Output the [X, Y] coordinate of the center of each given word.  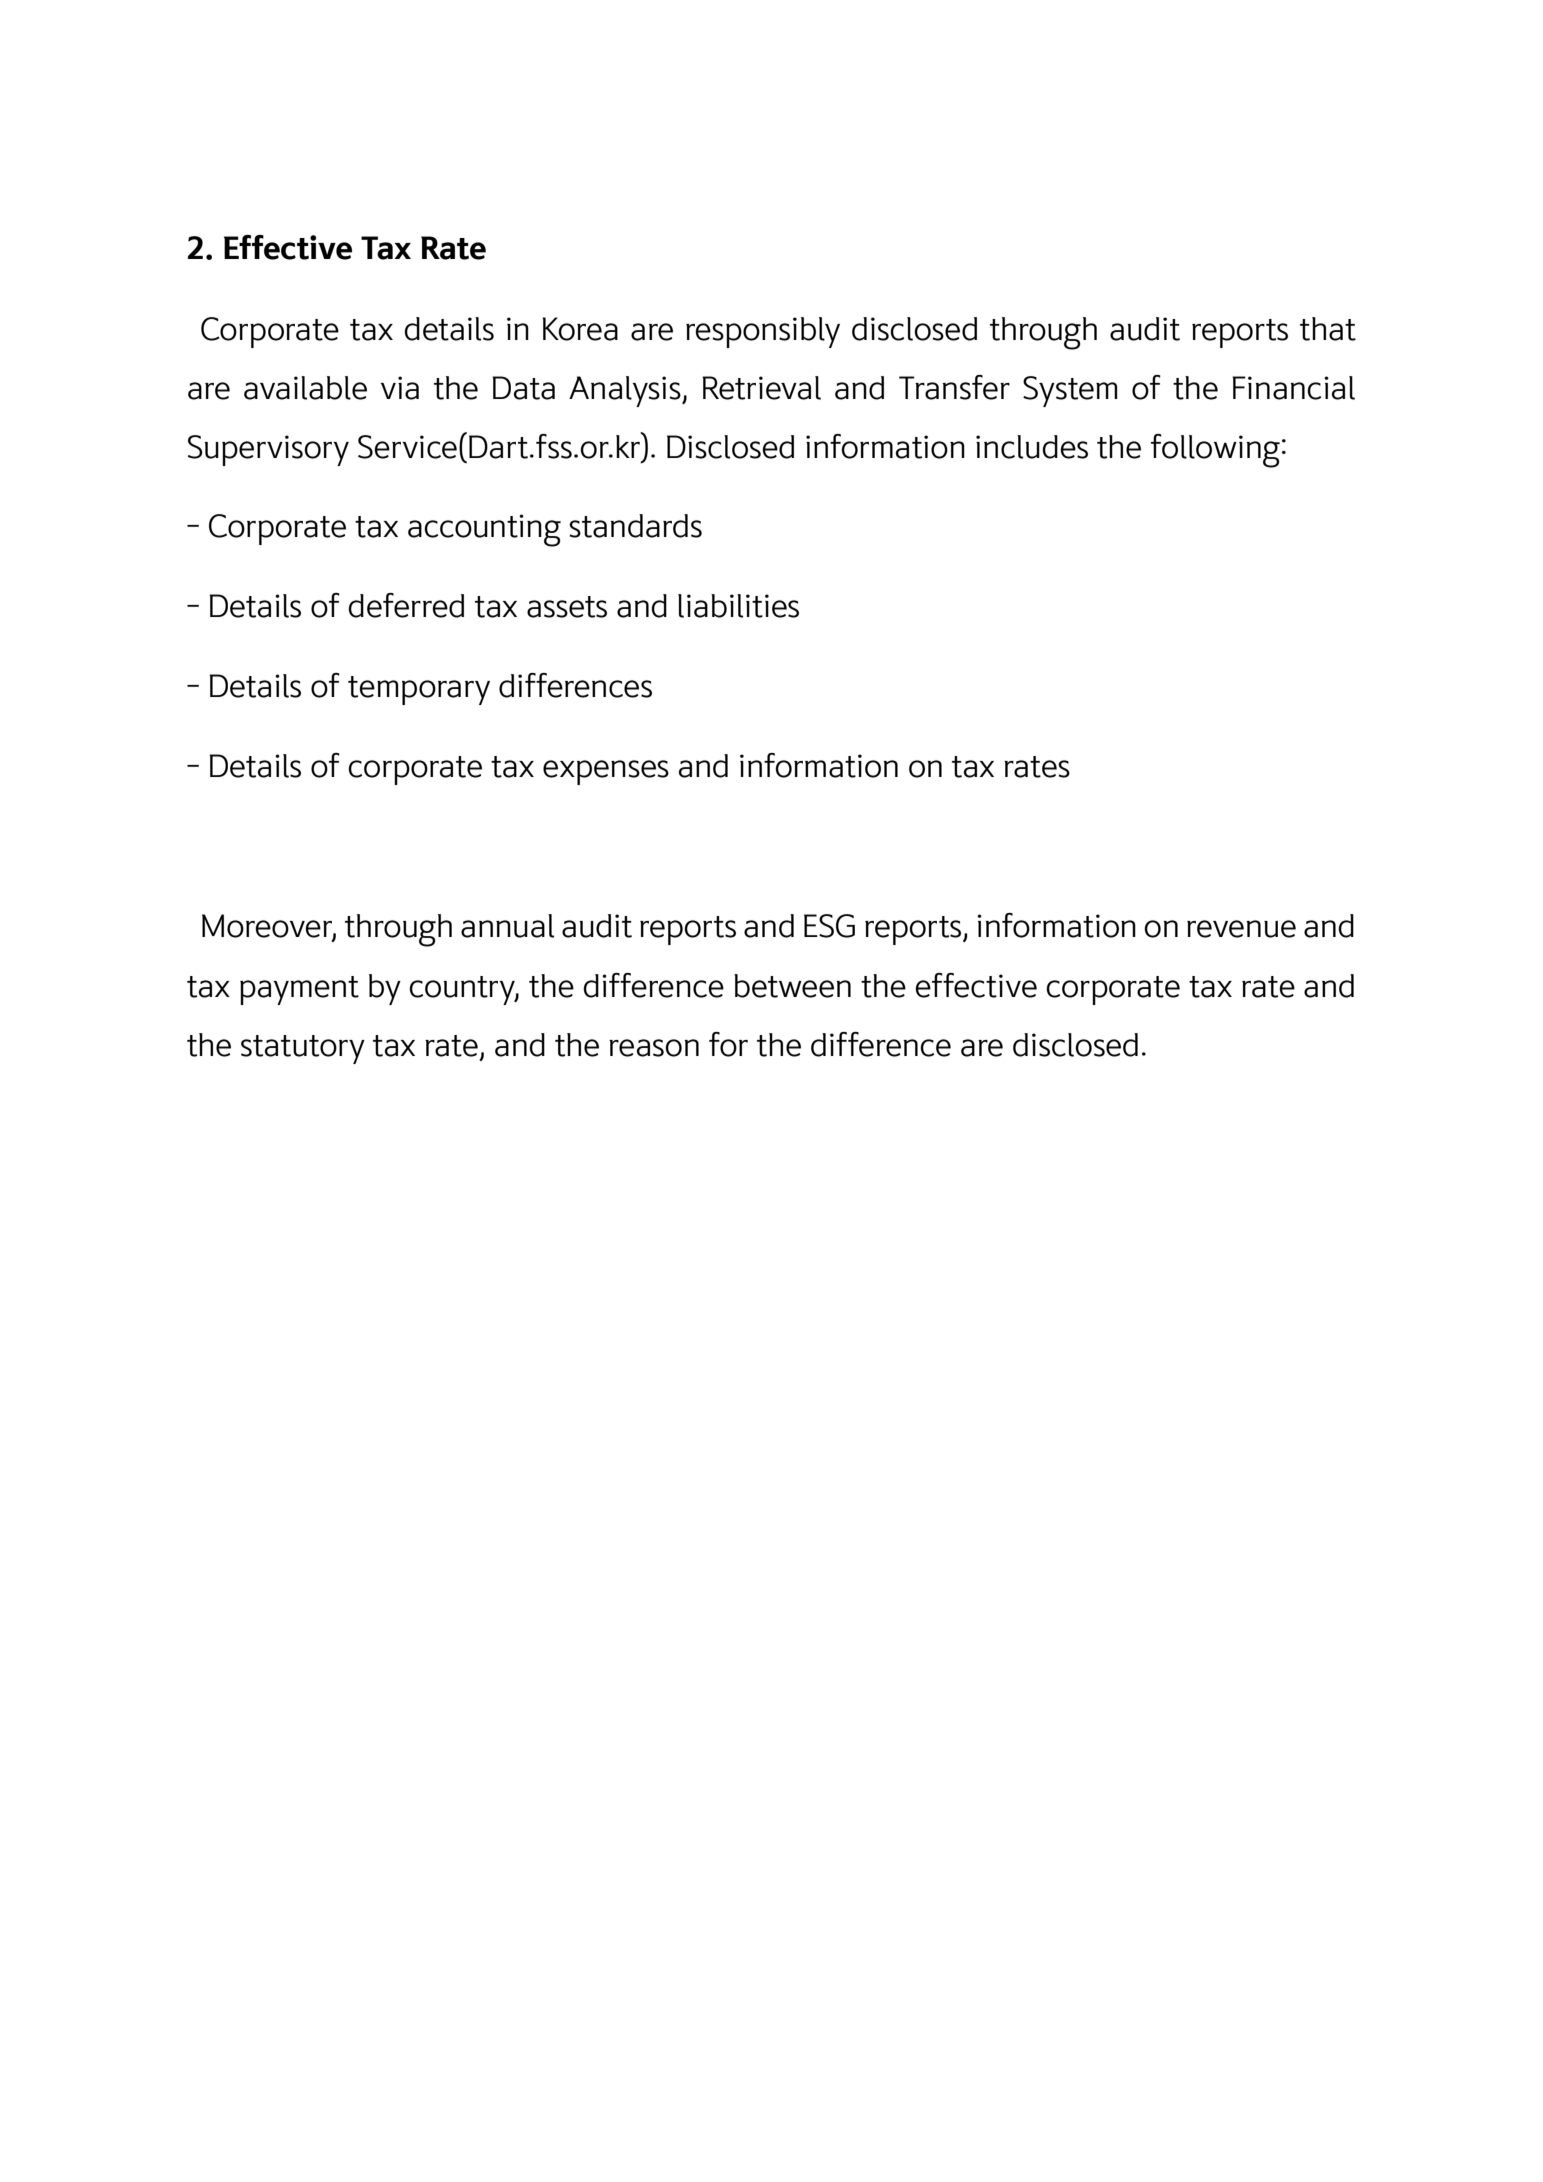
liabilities [738, 606]
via [399, 388]
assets [567, 607]
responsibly [763, 332]
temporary [419, 690]
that [1328, 329]
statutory [303, 1049]
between [792, 986]
